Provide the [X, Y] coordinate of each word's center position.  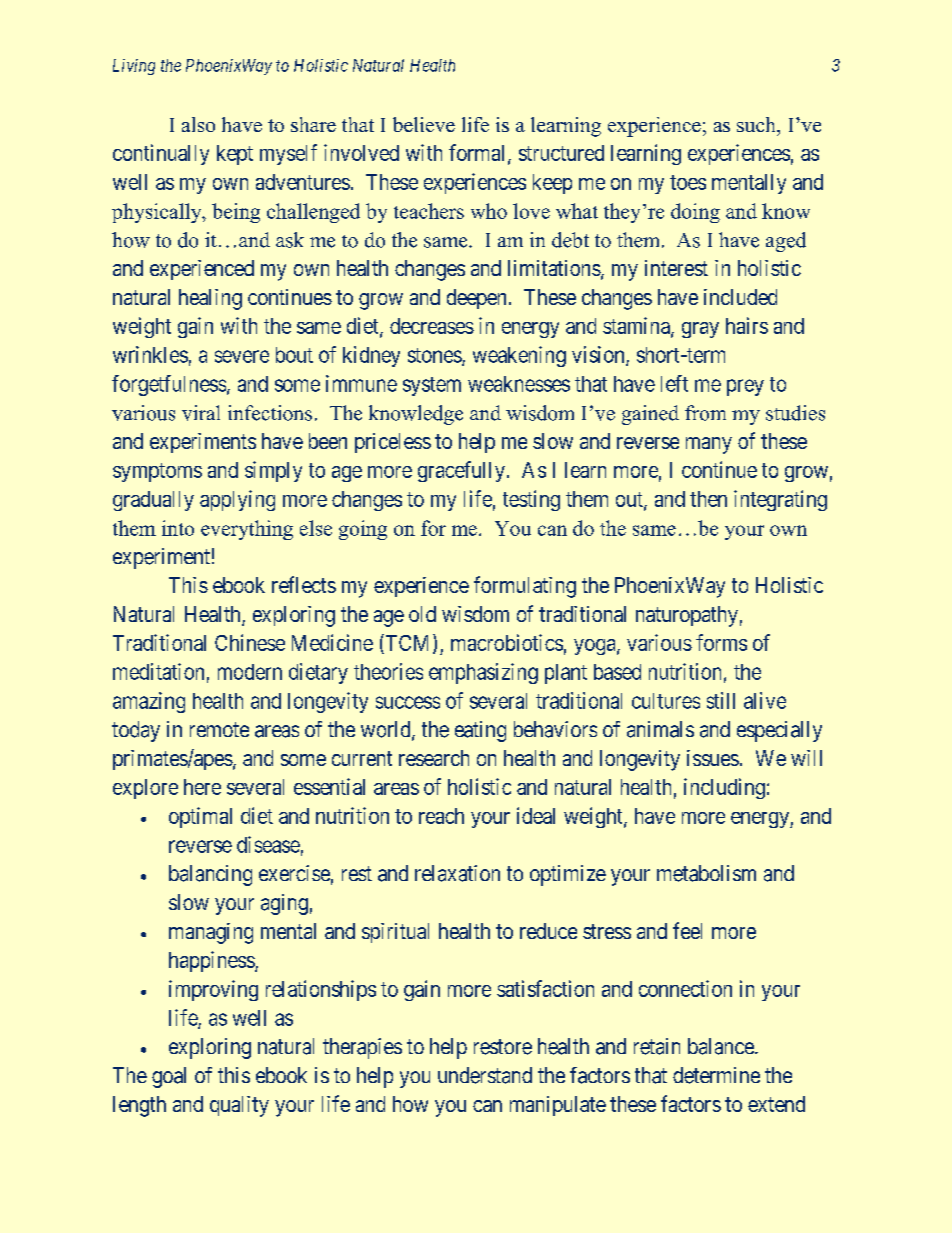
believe [424, 124]
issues [713, 758]
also [198, 124]
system [432, 386]
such [757, 124]
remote [219, 729]
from [705, 413]
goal [169, 1077]
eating [480, 731]
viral [201, 413]
